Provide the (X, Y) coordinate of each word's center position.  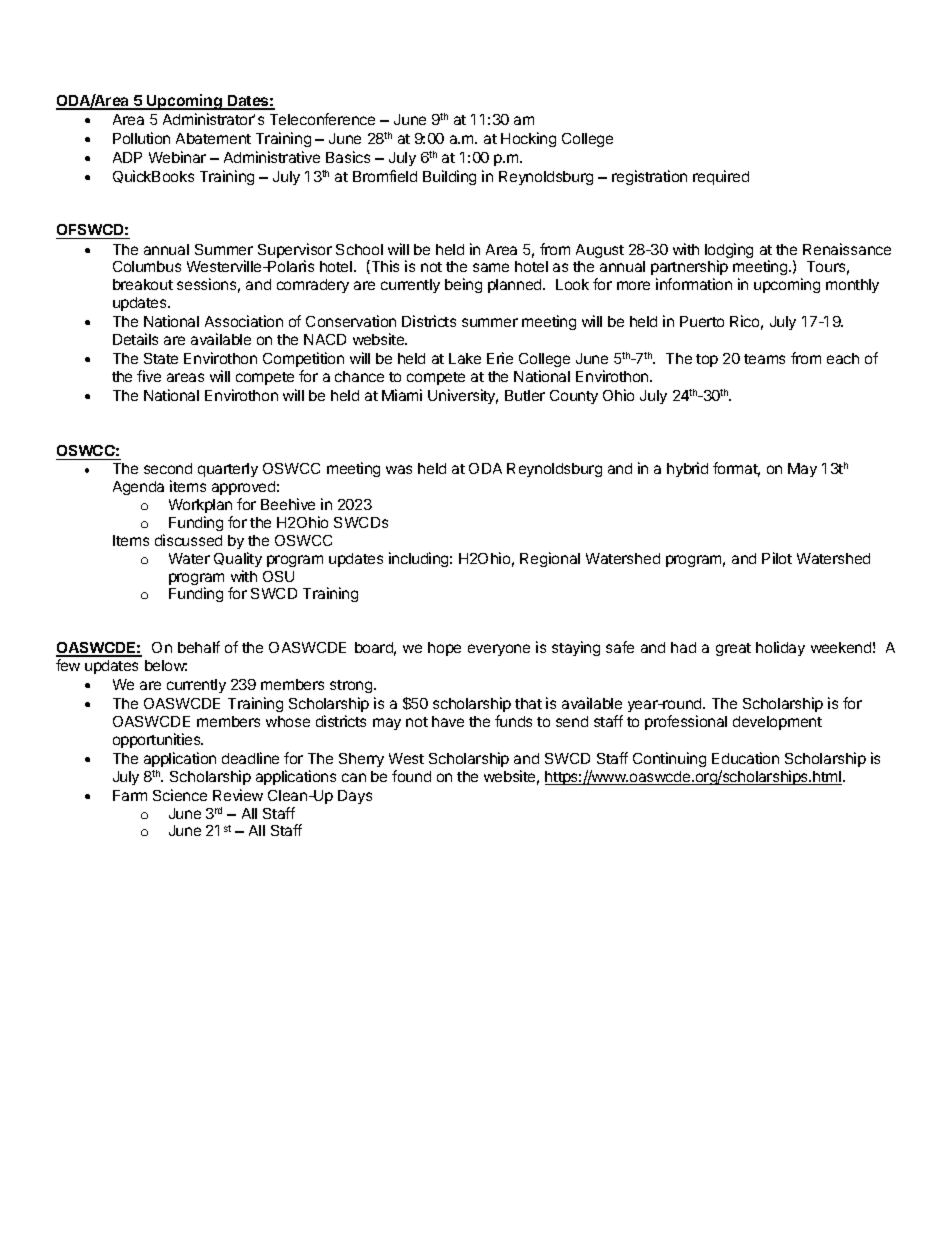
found (411, 776)
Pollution (141, 138)
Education (745, 758)
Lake (465, 358)
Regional (550, 559)
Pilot (777, 558)
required (721, 177)
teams (764, 359)
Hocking (528, 139)
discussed (188, 540)
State (161, 358)
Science (180, 795)
